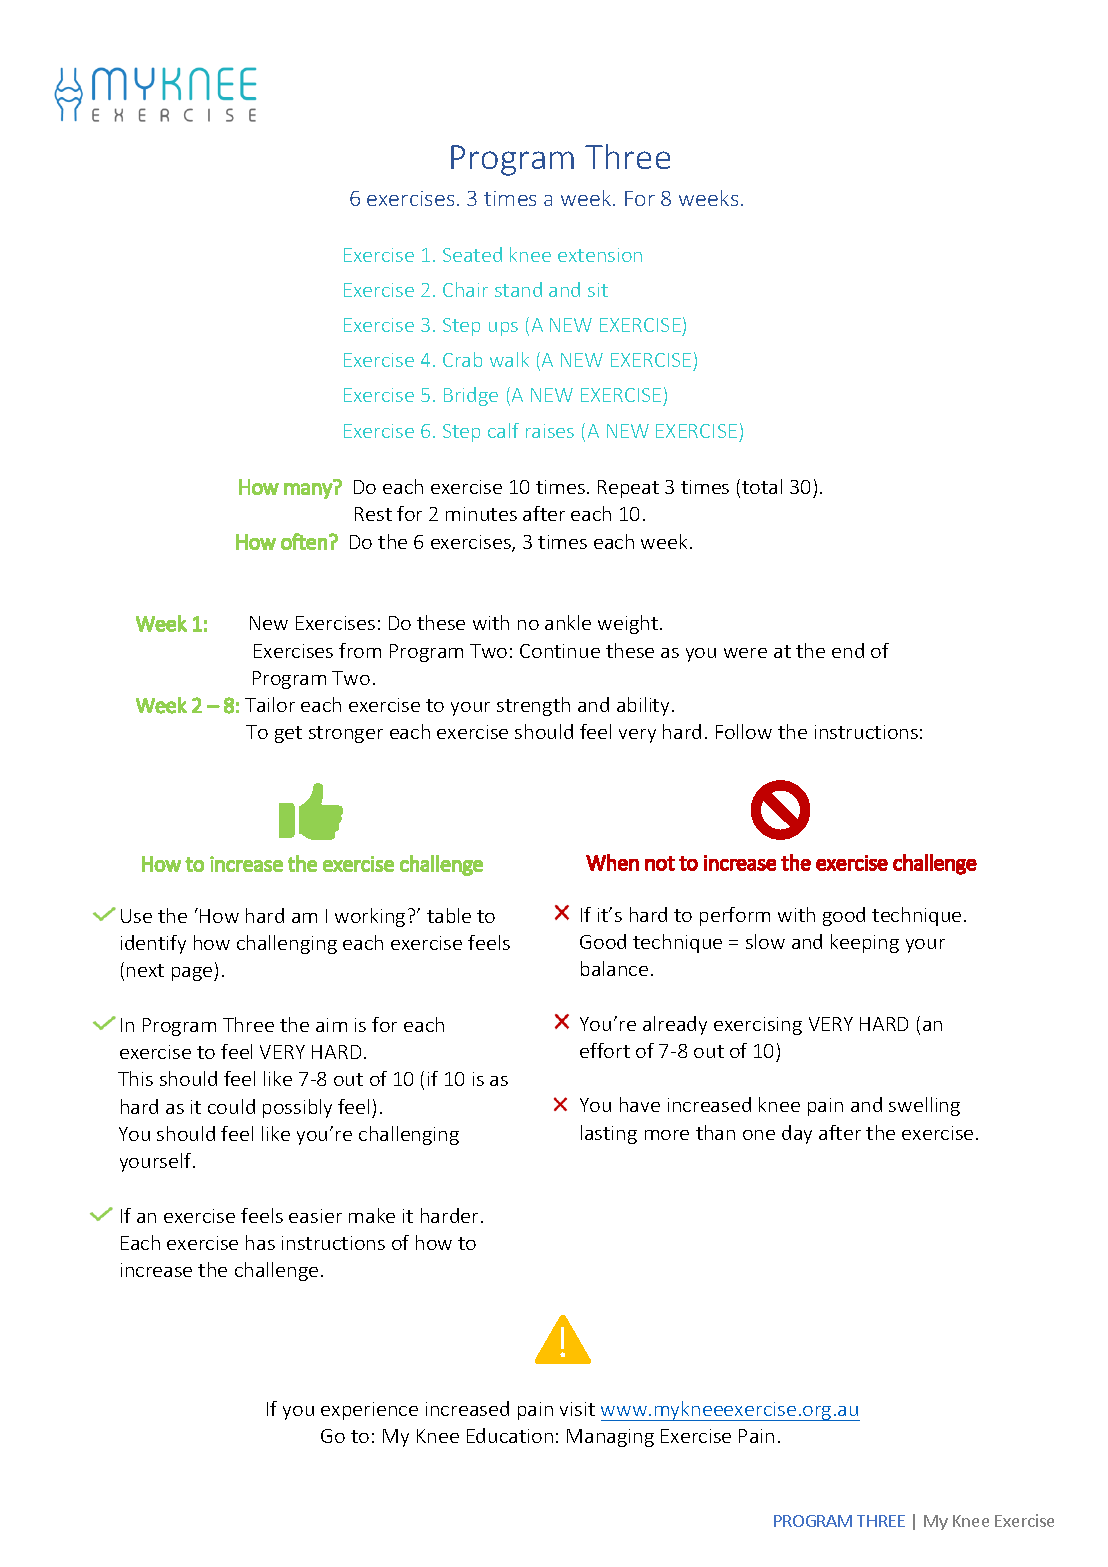 This screenshot has height=1567, width=1108. Describe the element at coordinates (609, 1134) in the screenshot. I see `lasting` at that location.
